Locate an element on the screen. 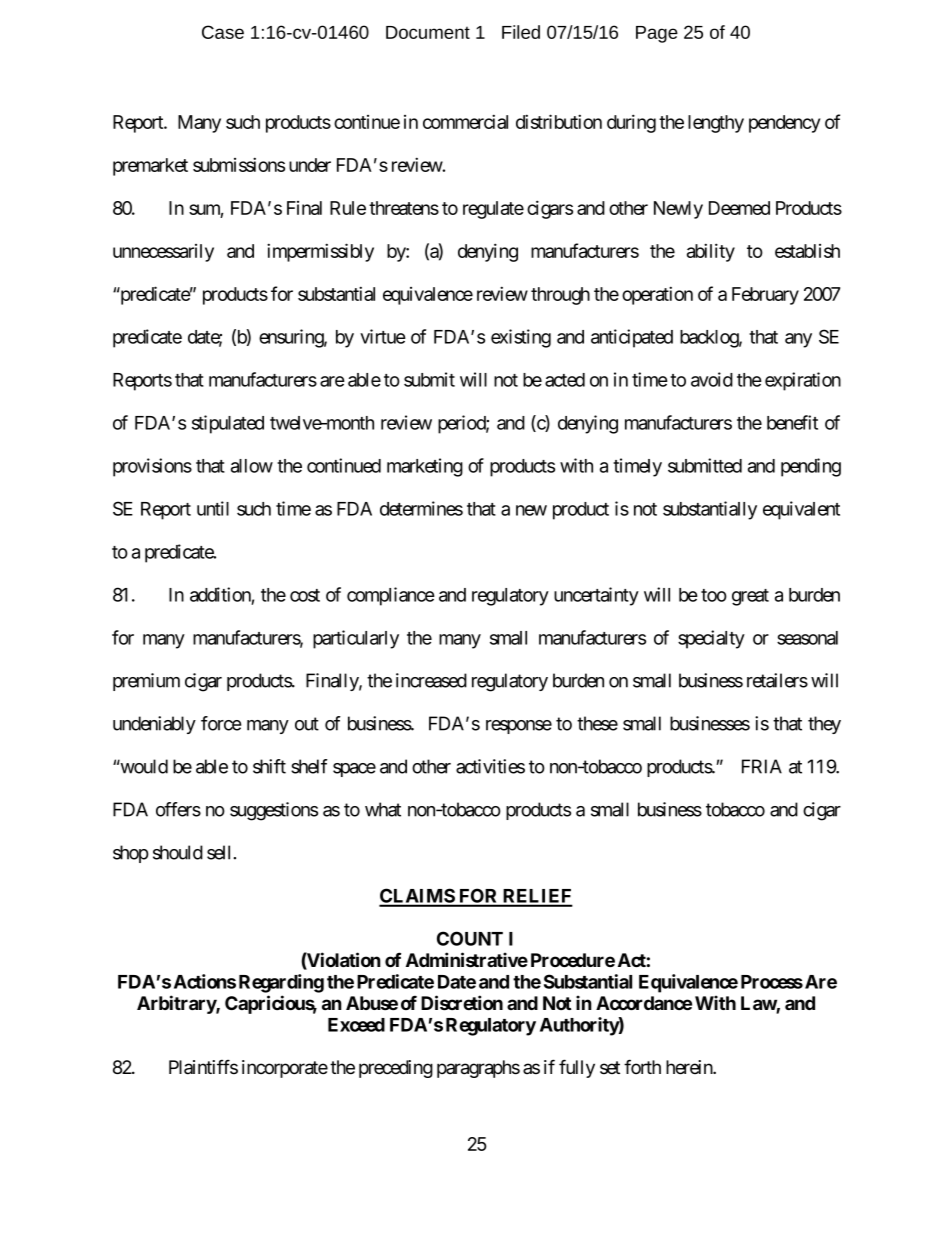 This screenshot has height=1233, width=952. Discretion is located at coordinates (462, 1002).
